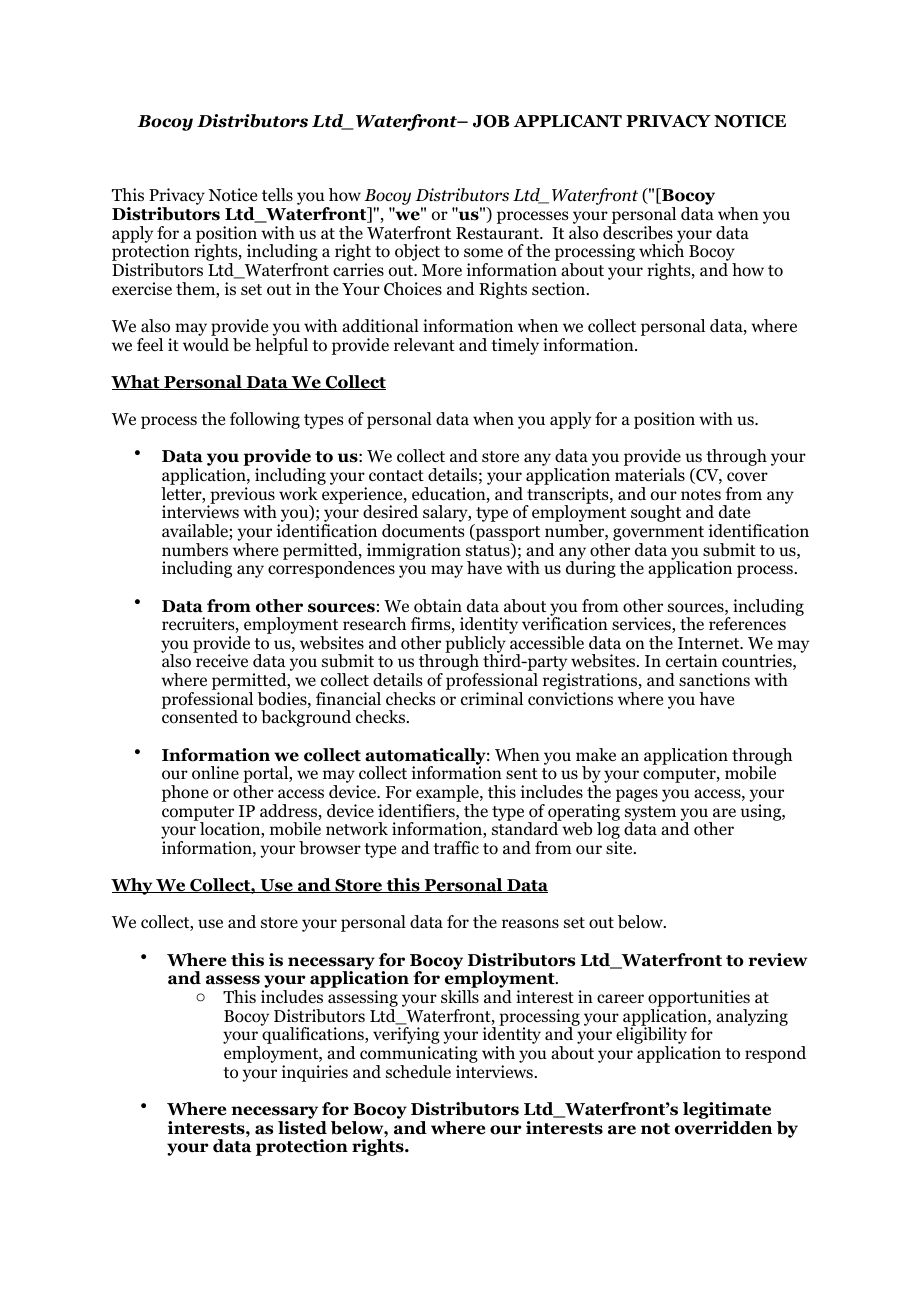 The image size is (924, 1308). I want to click on notes, so click(701, 495).
